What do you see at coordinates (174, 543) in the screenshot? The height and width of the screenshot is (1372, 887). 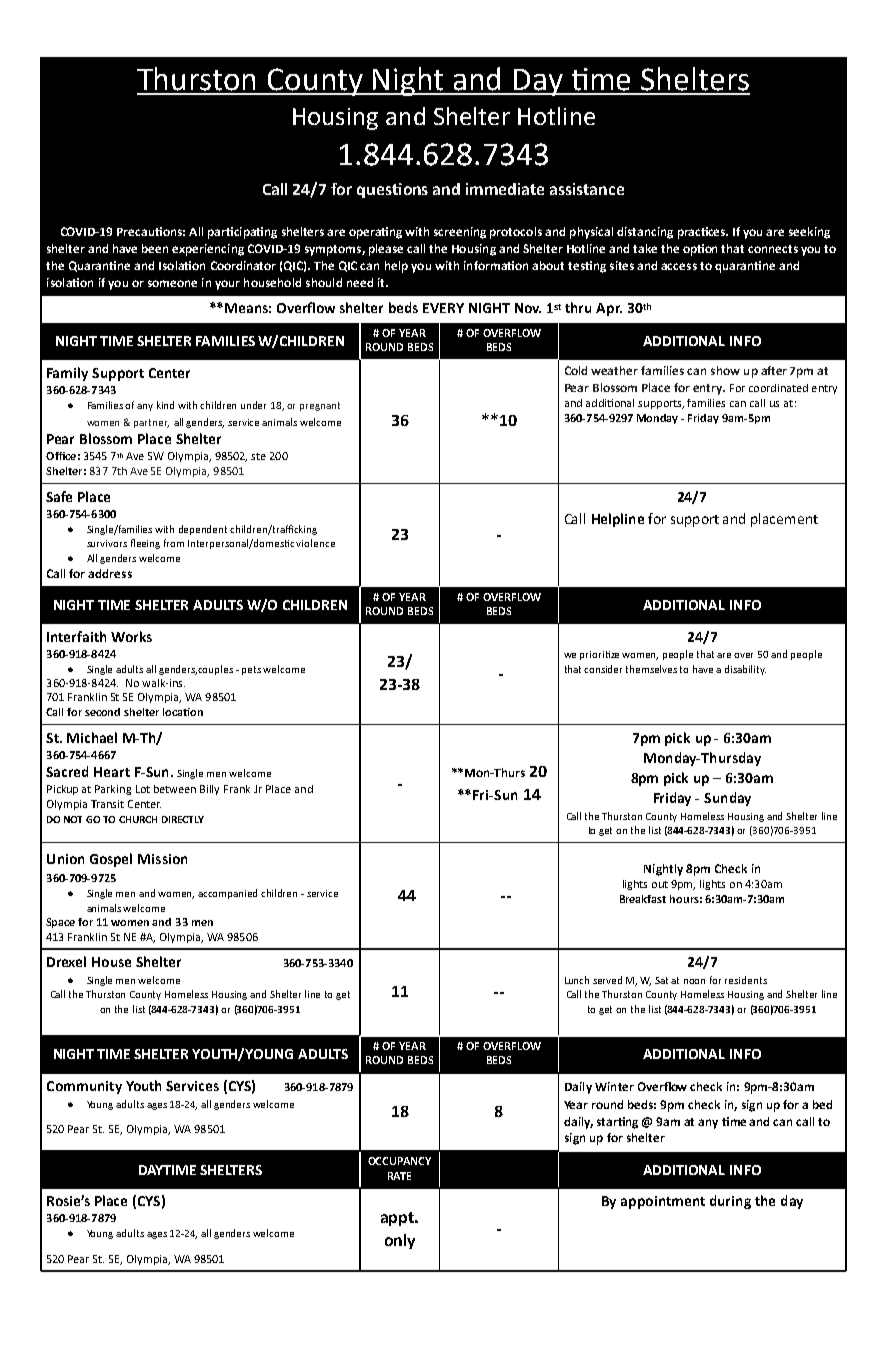 I see `from` at bounding box center [174, 543].
